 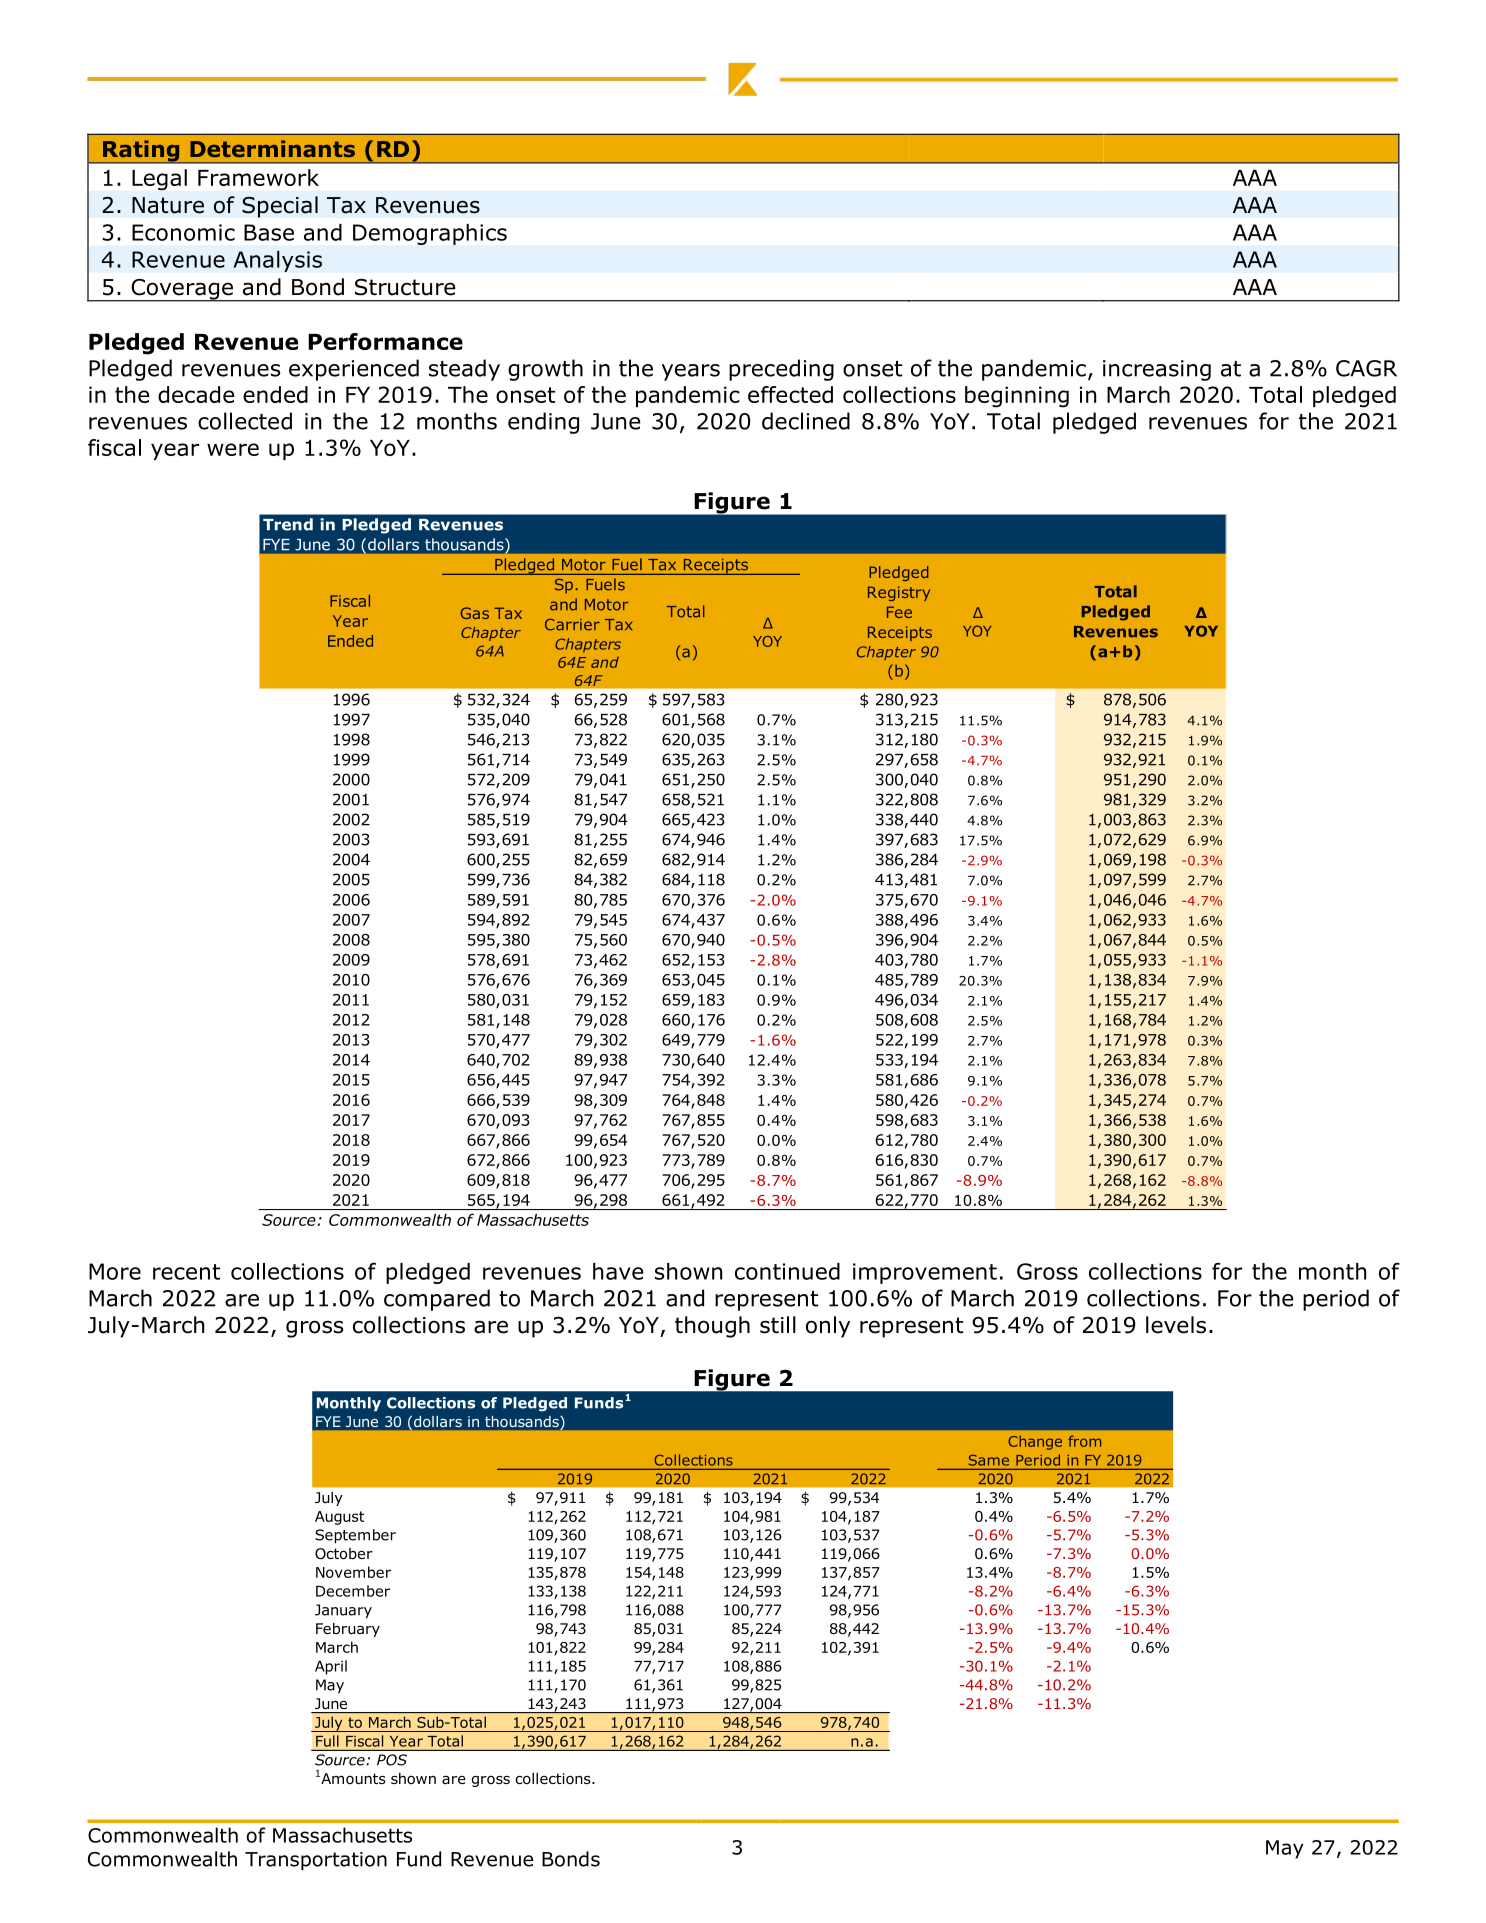 I want to click on levels, so click(x=1176, y=1325).
